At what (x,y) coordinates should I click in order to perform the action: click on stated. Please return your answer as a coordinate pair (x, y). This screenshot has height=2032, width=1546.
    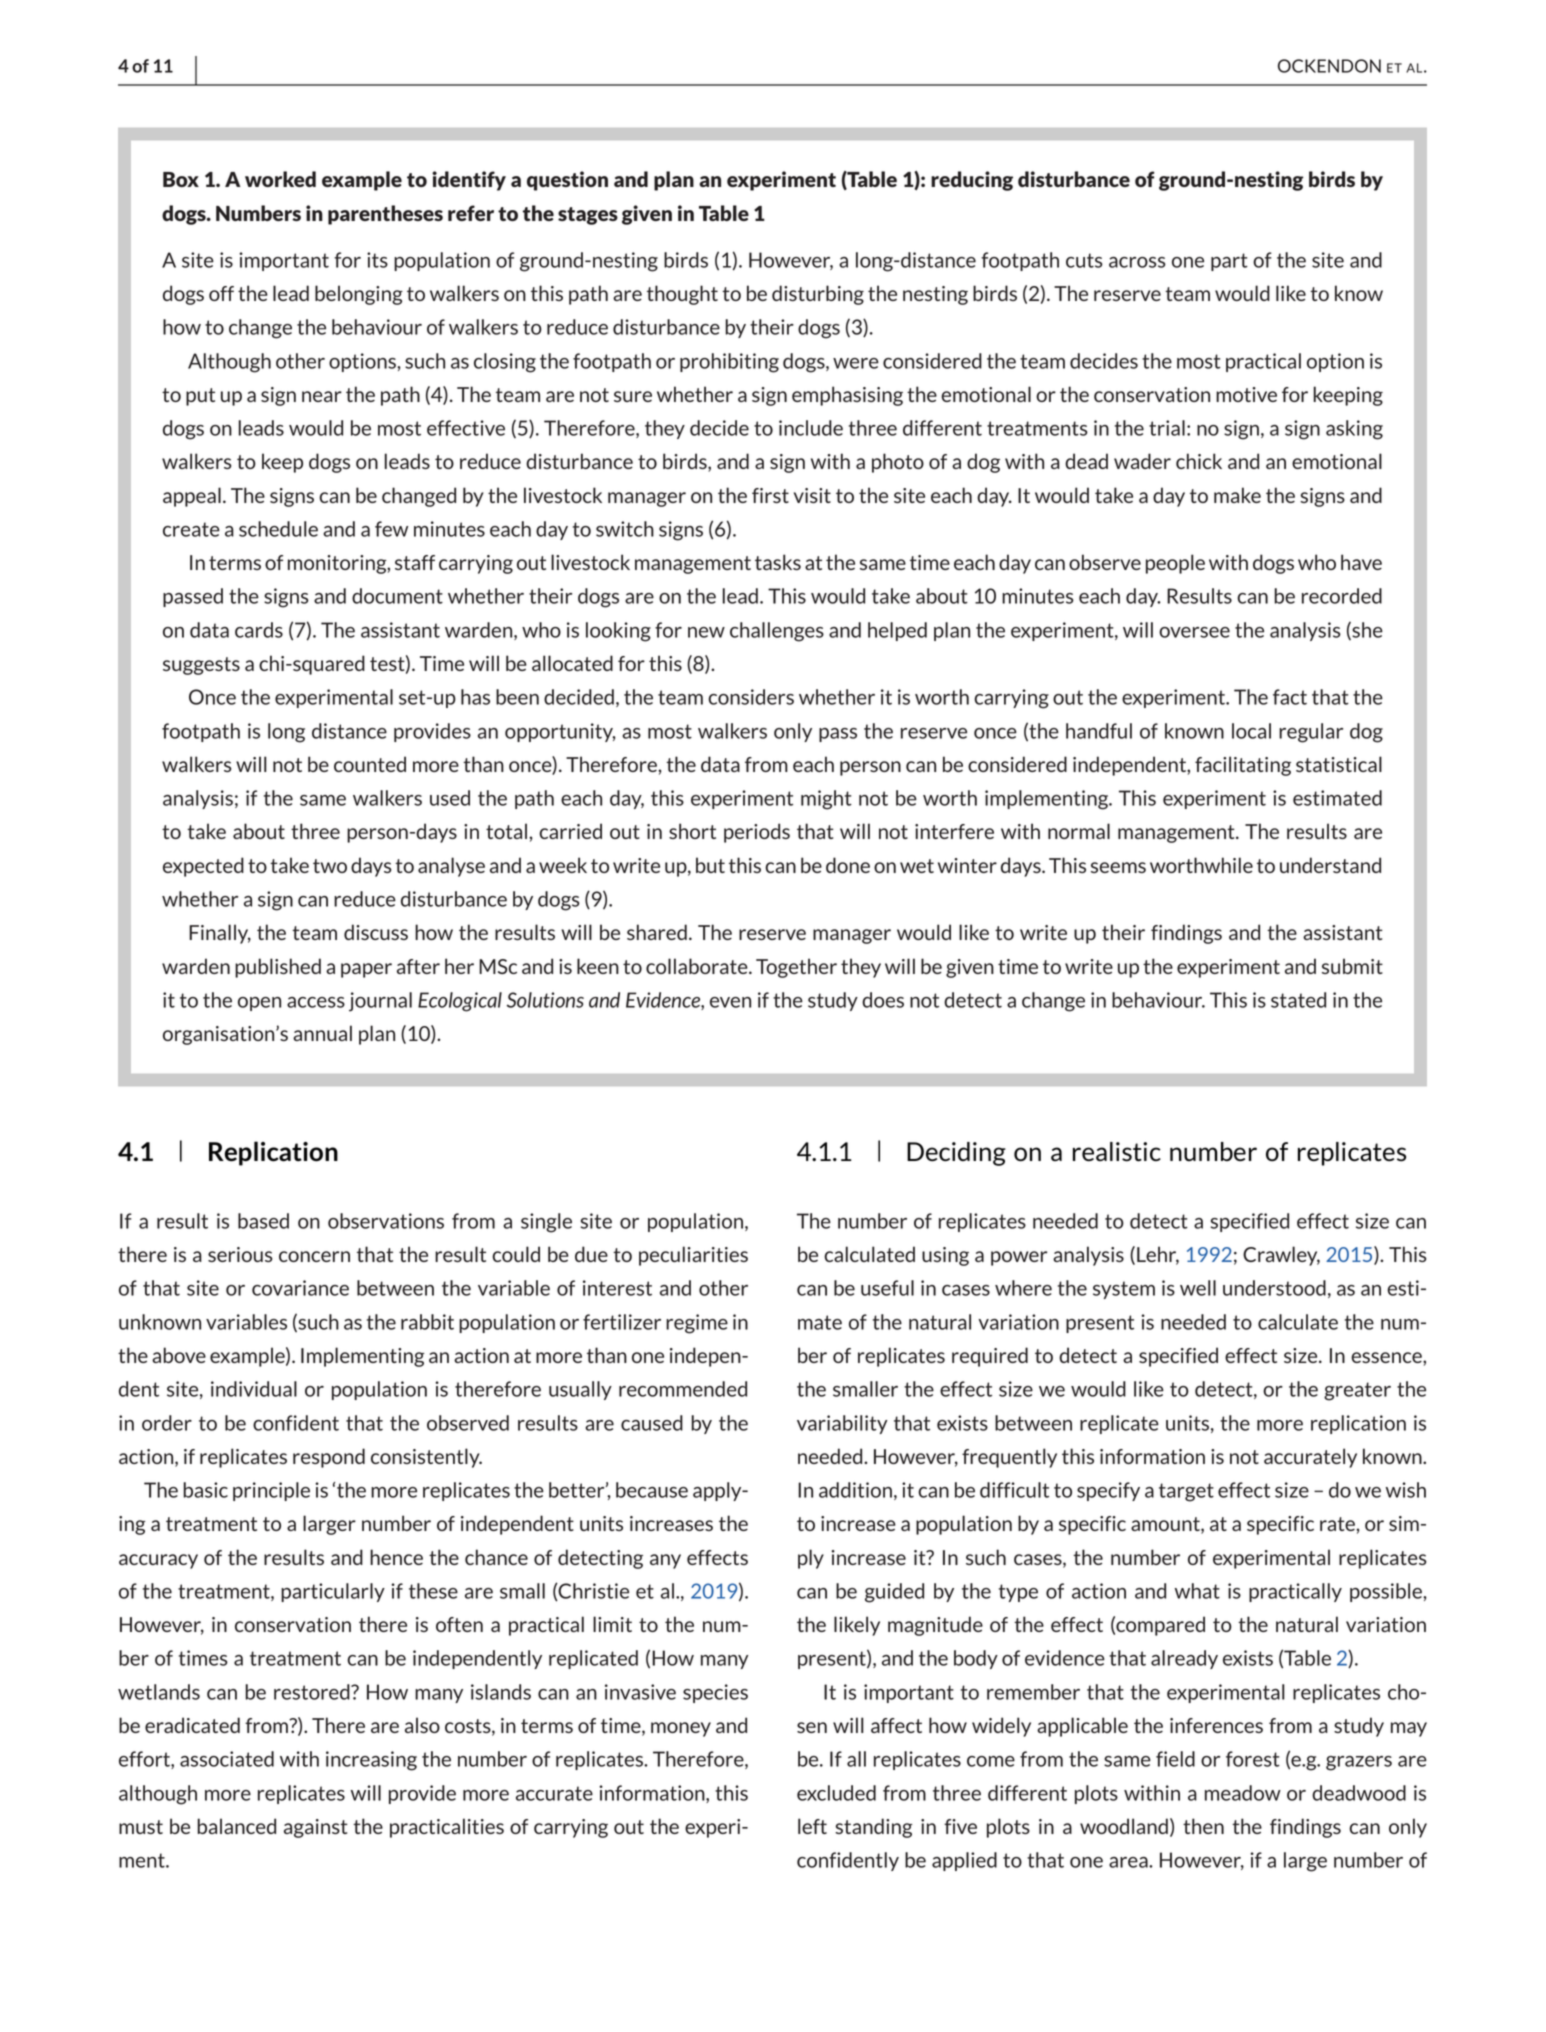
    Looking at the image, I should click on (1298, 1000).
